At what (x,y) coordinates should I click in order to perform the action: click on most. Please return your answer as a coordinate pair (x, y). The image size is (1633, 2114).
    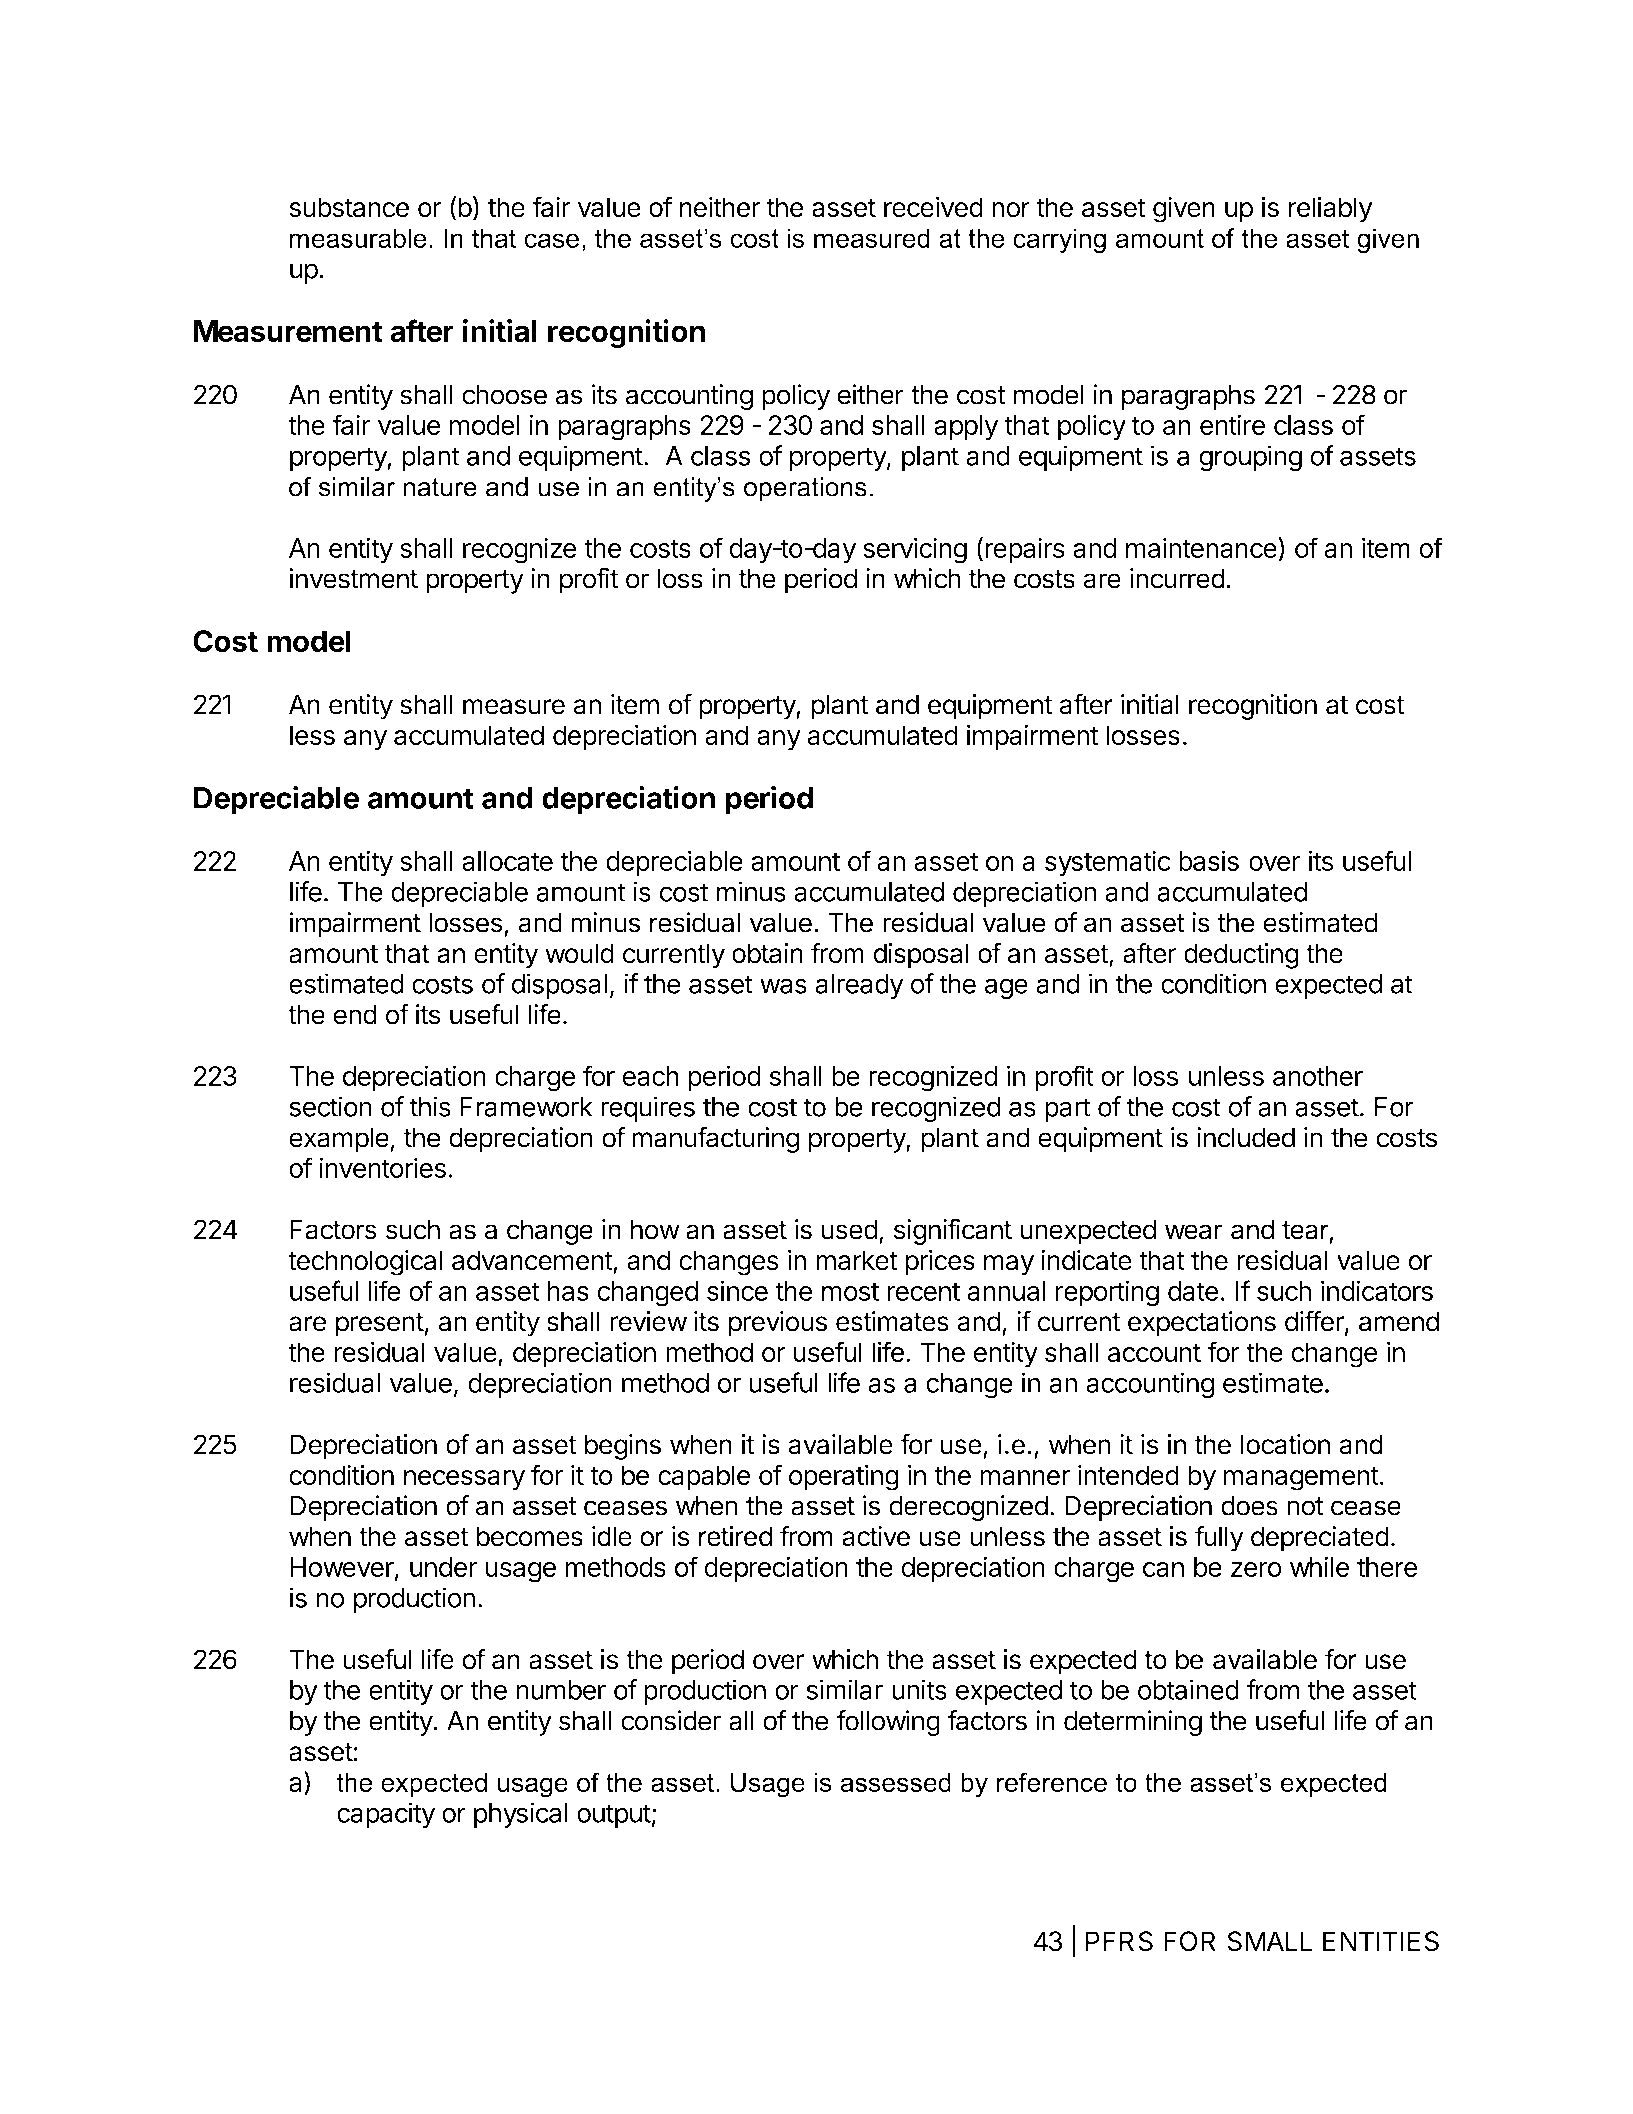
    Looking at the image, I should click on (850, 1291).
